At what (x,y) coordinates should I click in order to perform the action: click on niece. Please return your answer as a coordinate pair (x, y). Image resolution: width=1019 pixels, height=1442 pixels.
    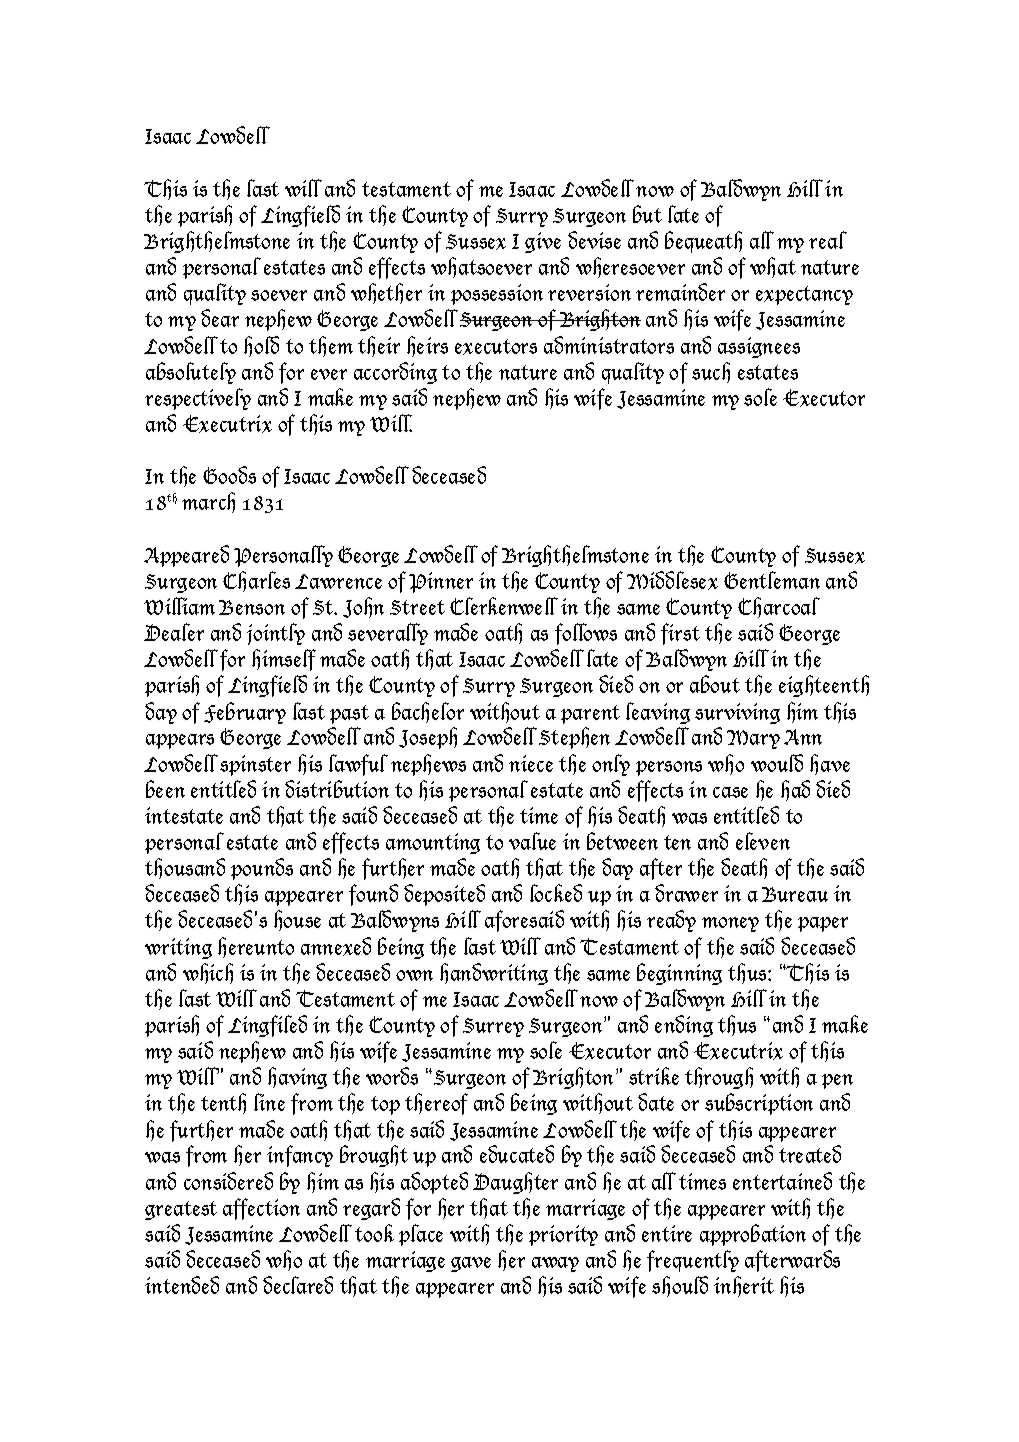
    Looking at the image, I should click on (531, 763).
